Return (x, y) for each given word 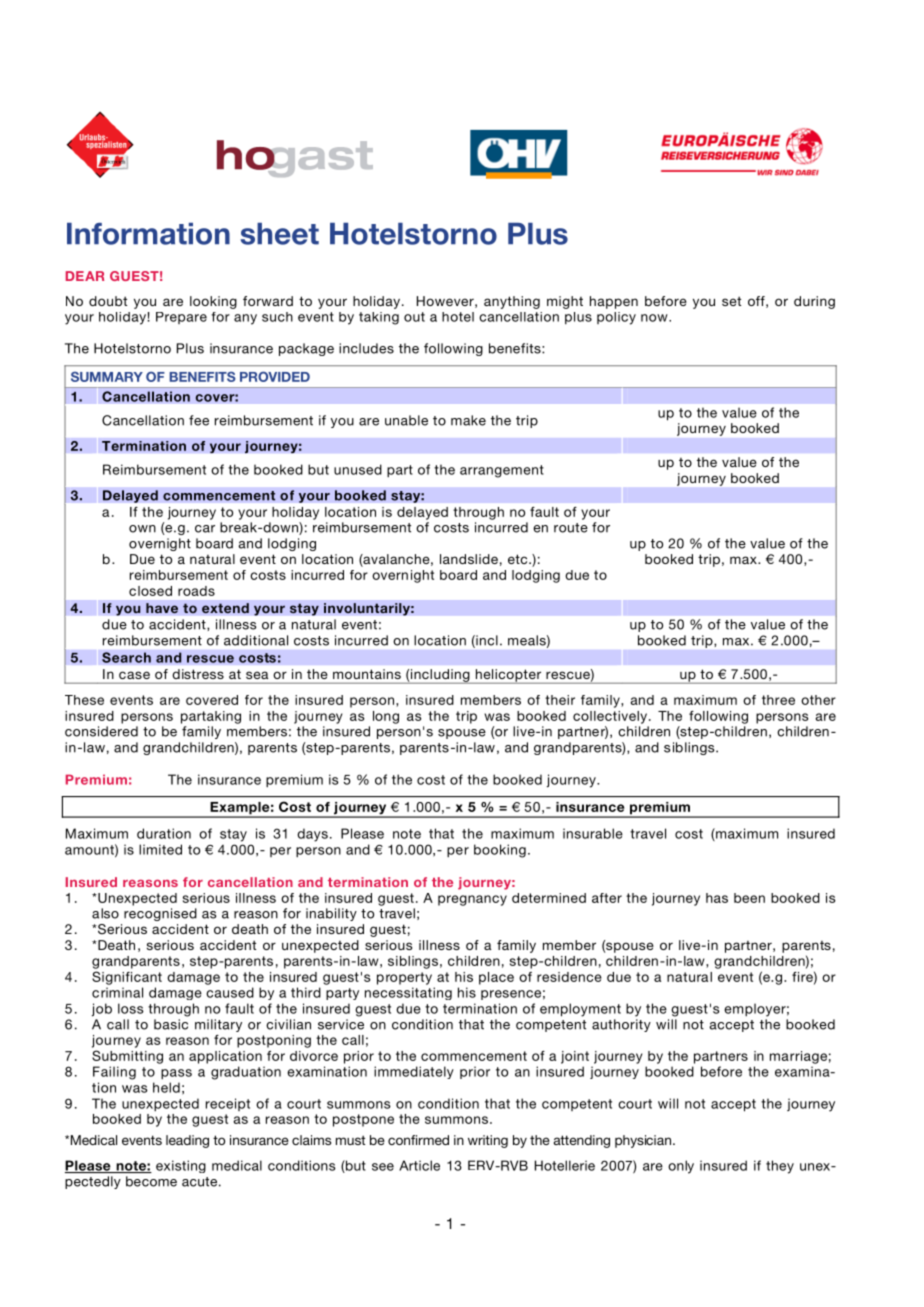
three (778, 700)
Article (419, 1165)
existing (181, 1166)
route (571, 528)
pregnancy (472, 900)
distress (198, 674)
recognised (160, 914)
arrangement (502, 471)
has (717, 898)
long (386, 717)
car (205, 529)
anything (512, 302)
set (731, 301)
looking (213, 302)
